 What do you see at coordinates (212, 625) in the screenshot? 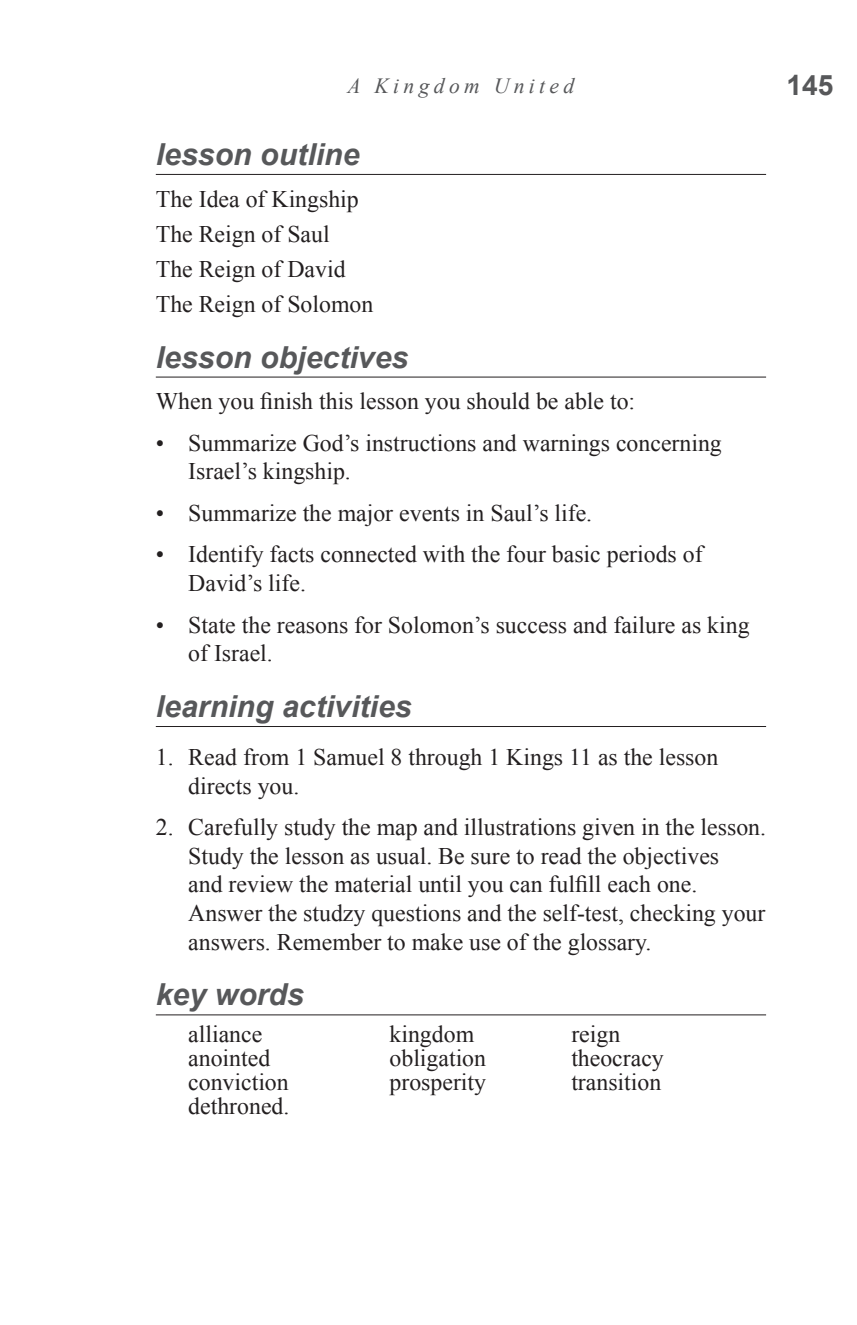
I see `State` at bounding box center [212, 625].
